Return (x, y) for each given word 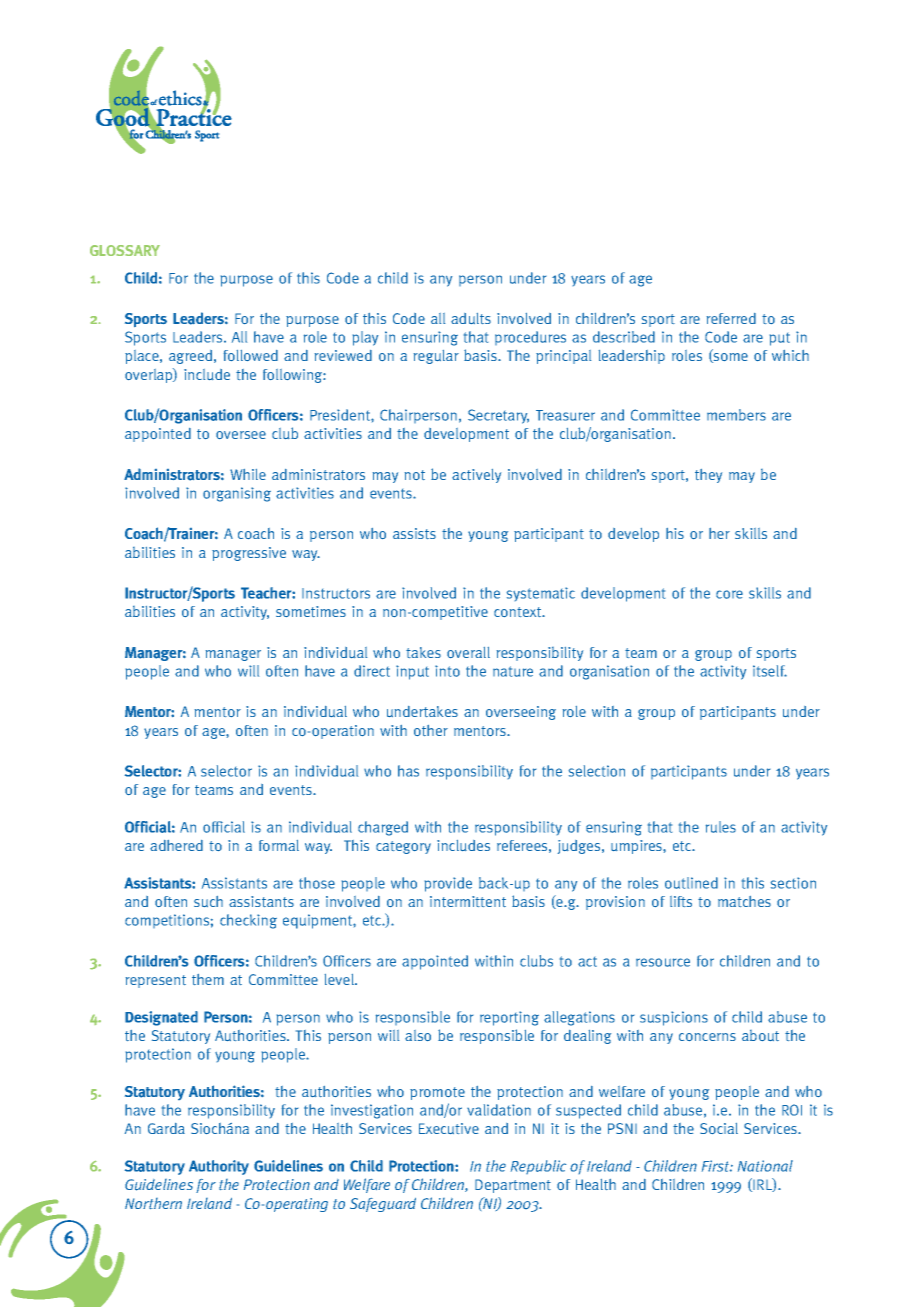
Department (513, 1186)
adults (471, 318)
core (729, 594)
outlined (691, 883)
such (208, 901)
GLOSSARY (125, 250)
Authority (219, 1167)
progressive (249, 554)
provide (448, 884)
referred (731, 318)
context (519, 612)
